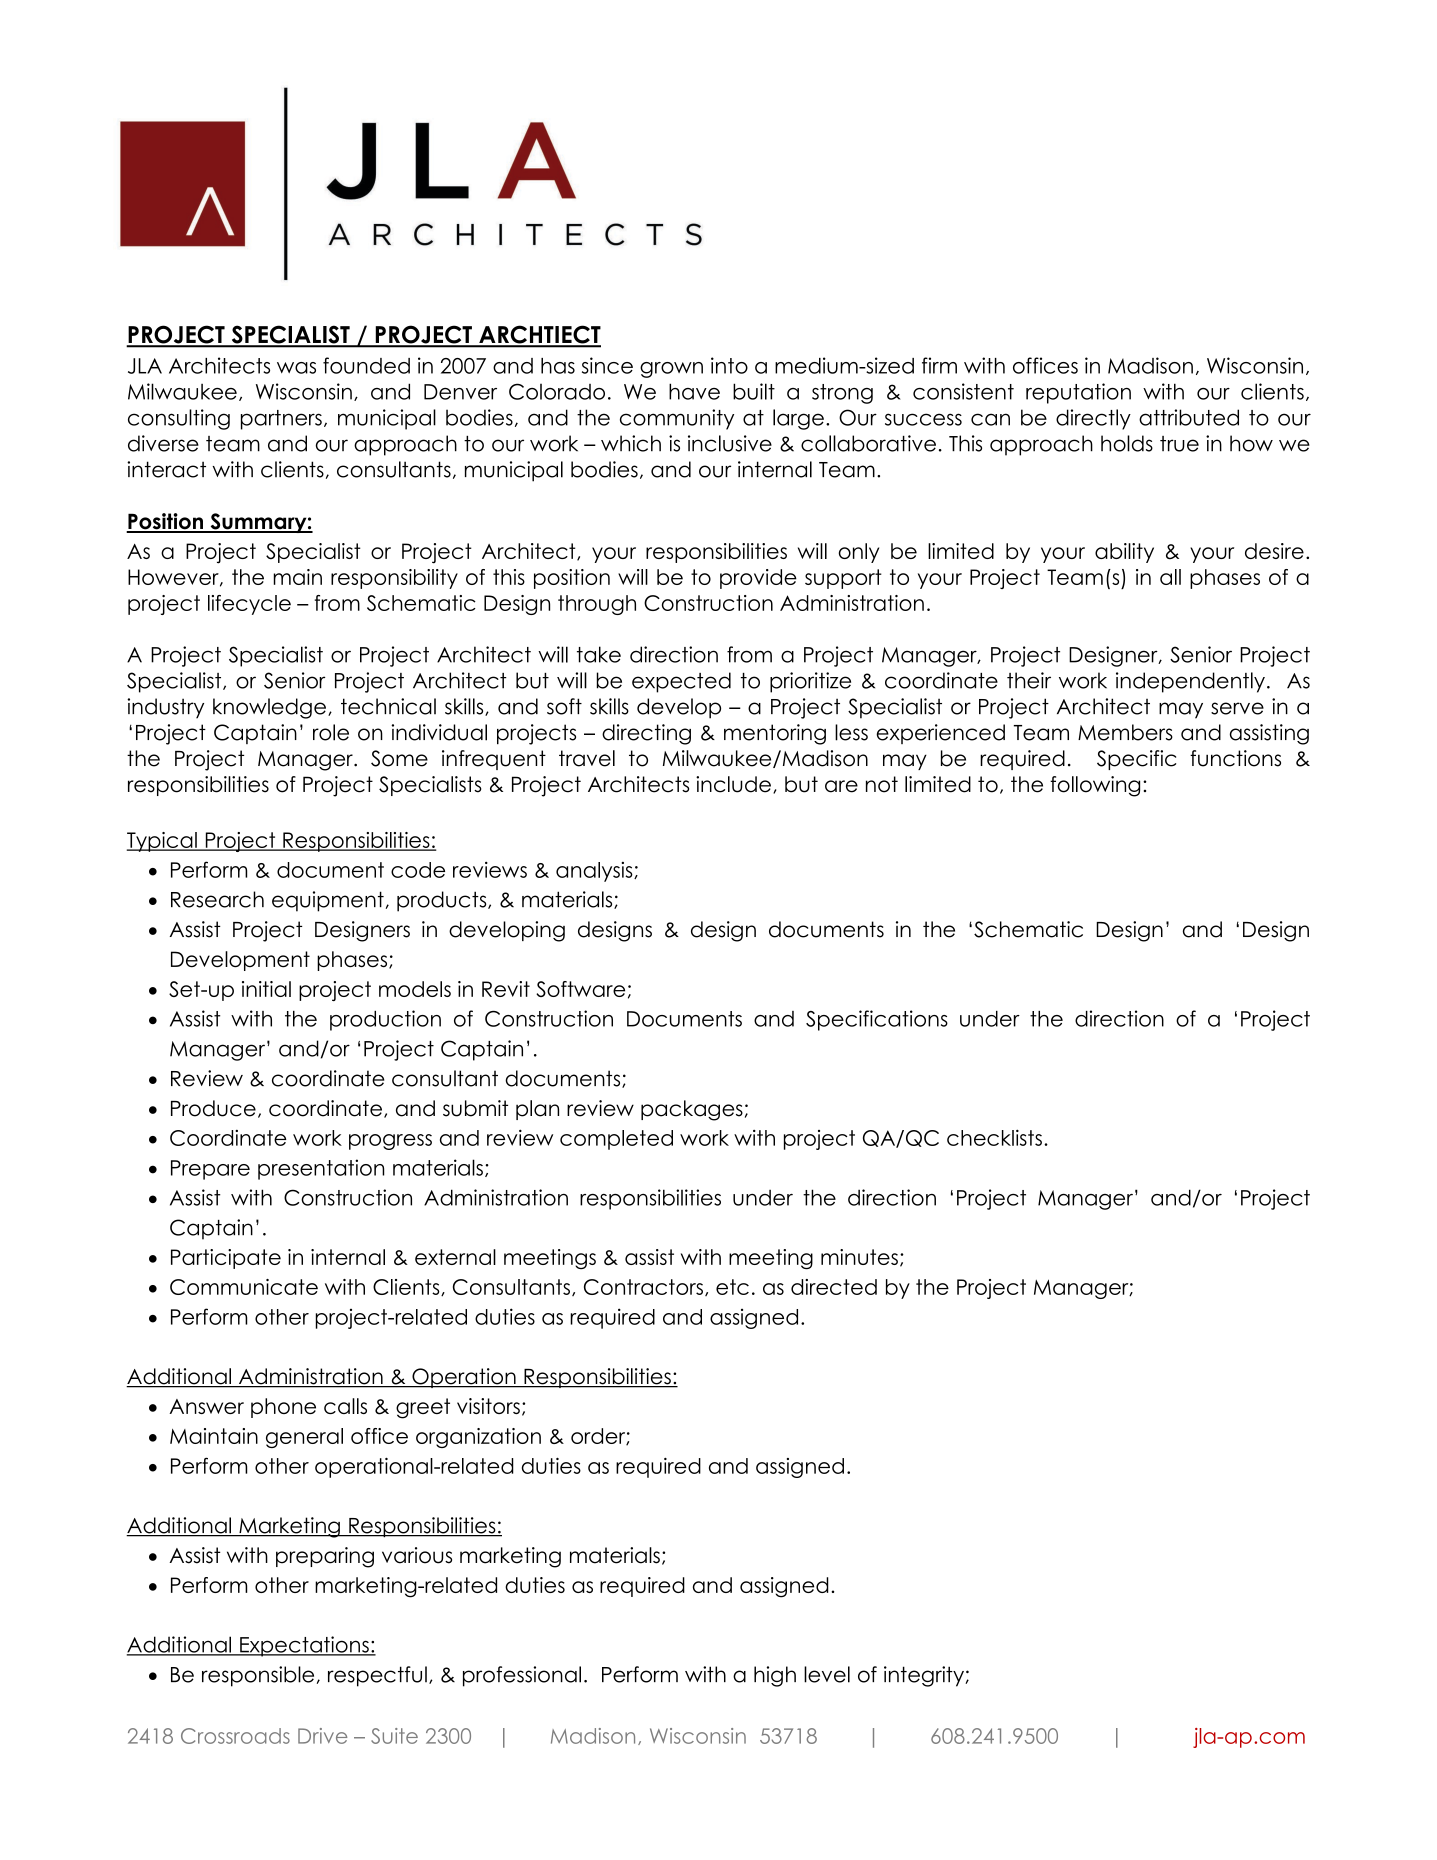 The image size is (1437, 1860). I want to click on include, so click(733, 784).
